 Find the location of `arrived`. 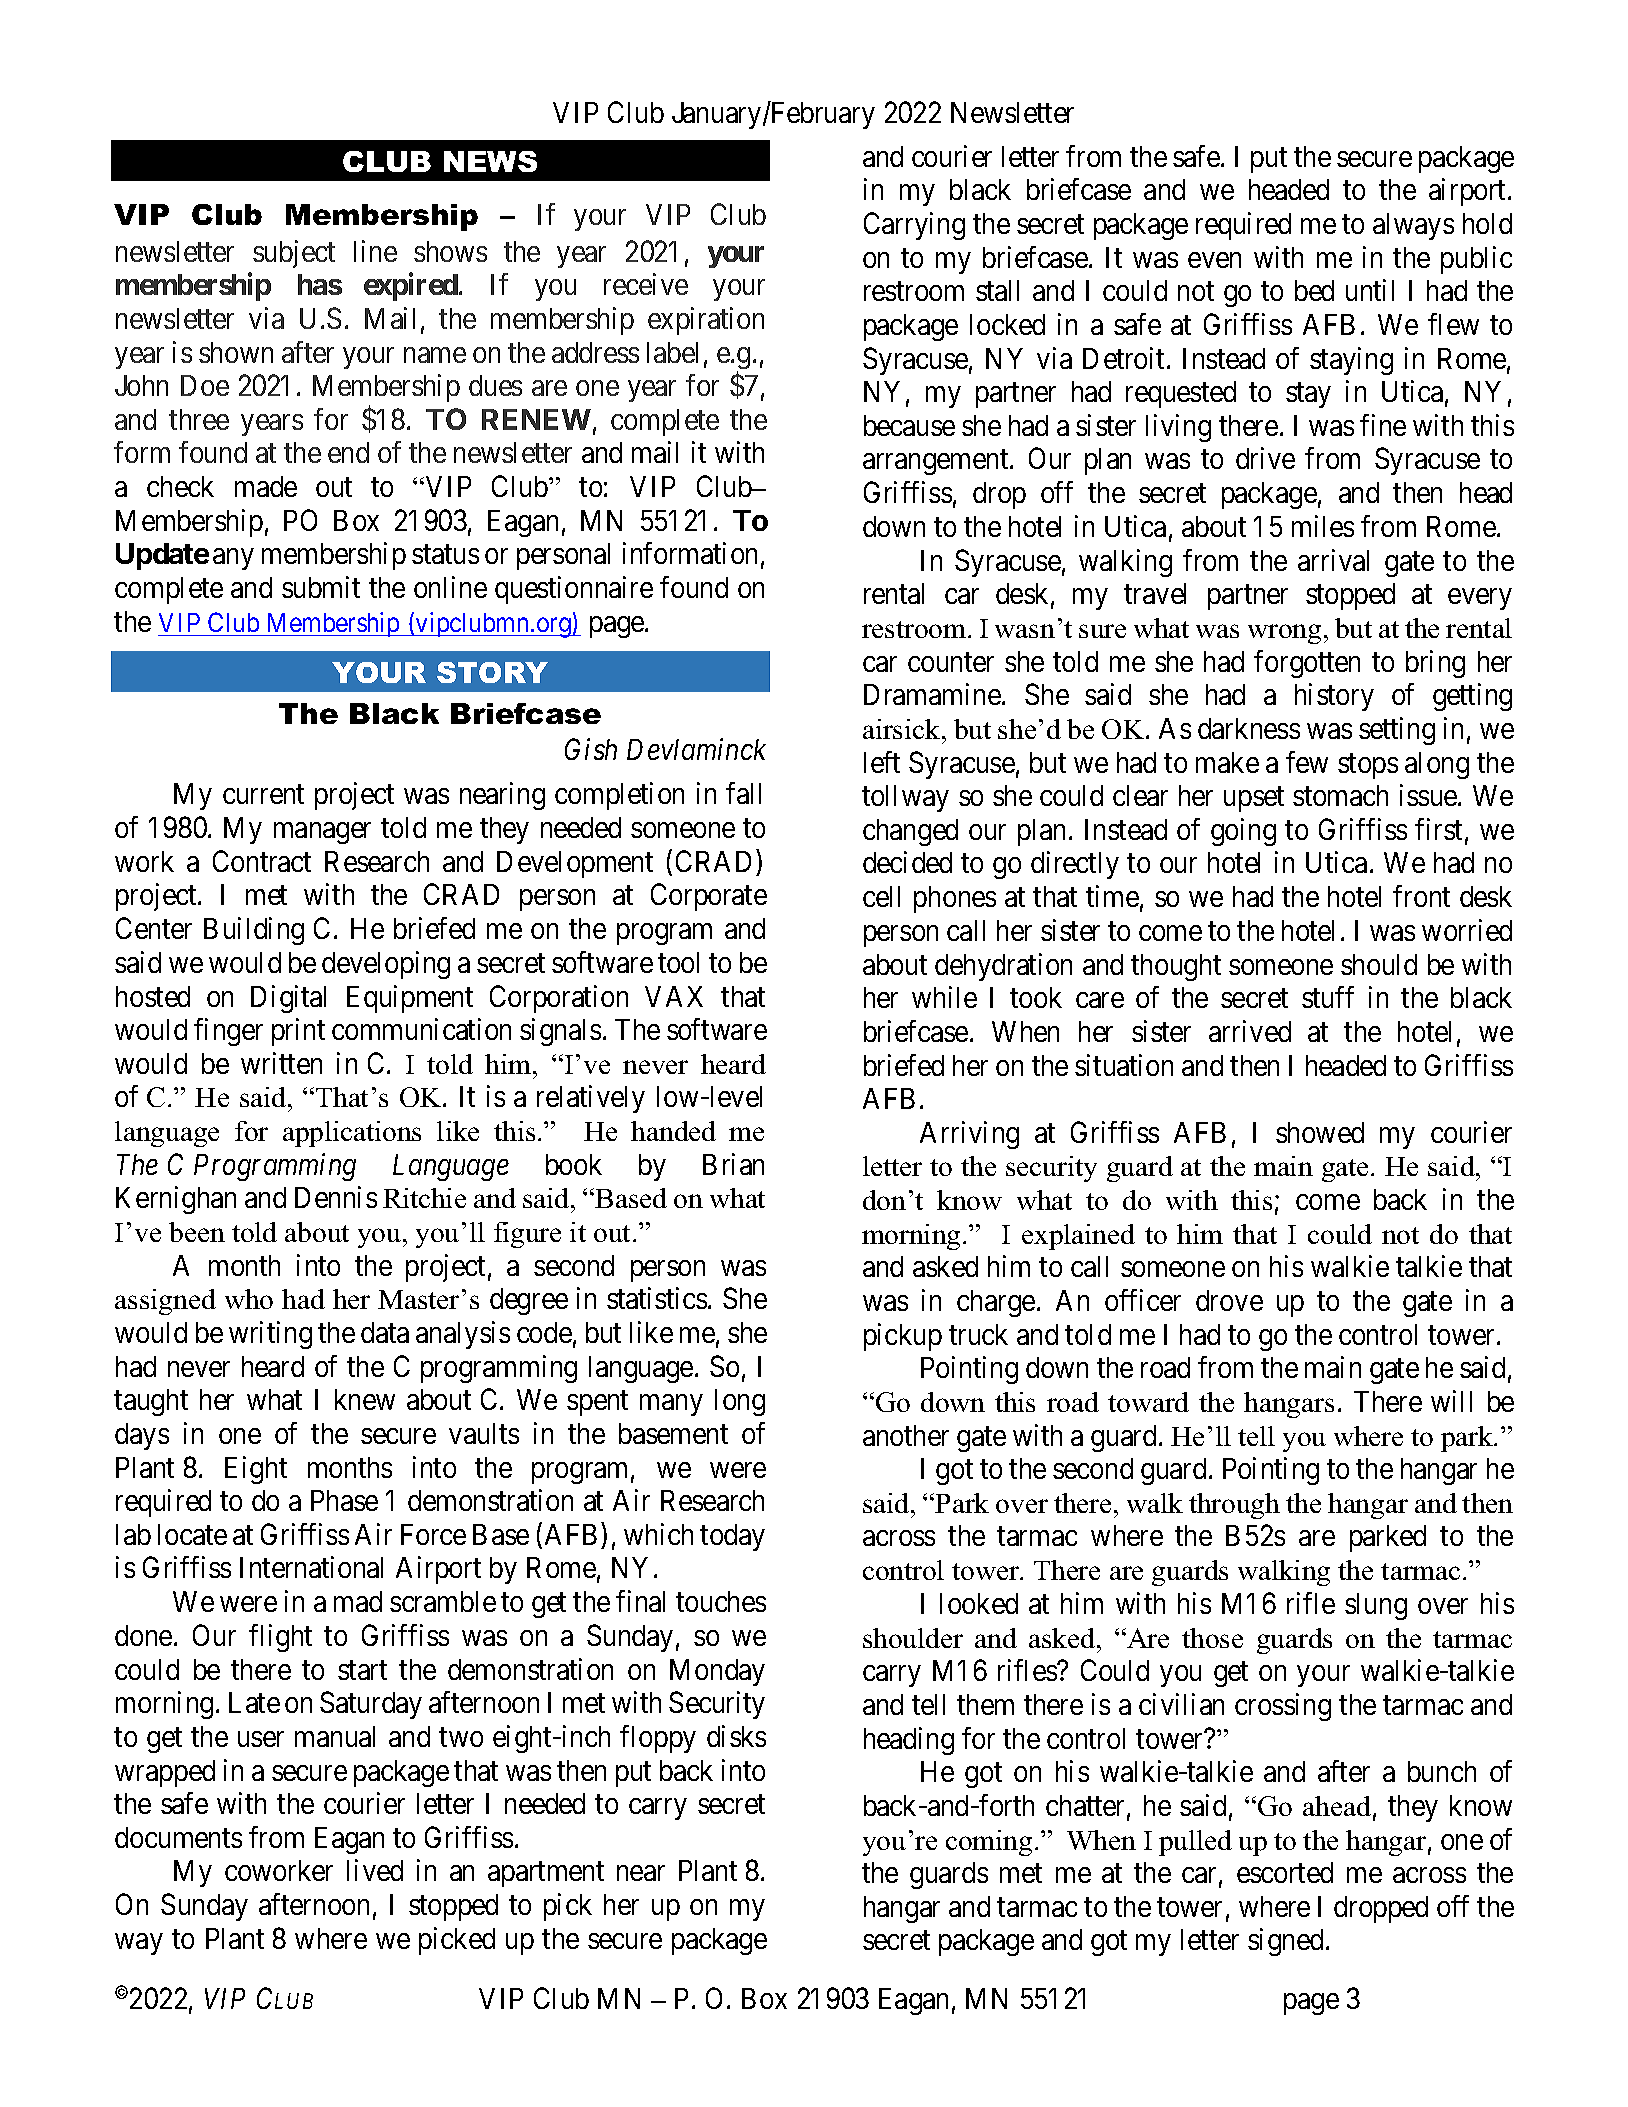

arrived is located at coordinates (1250, 1031).
